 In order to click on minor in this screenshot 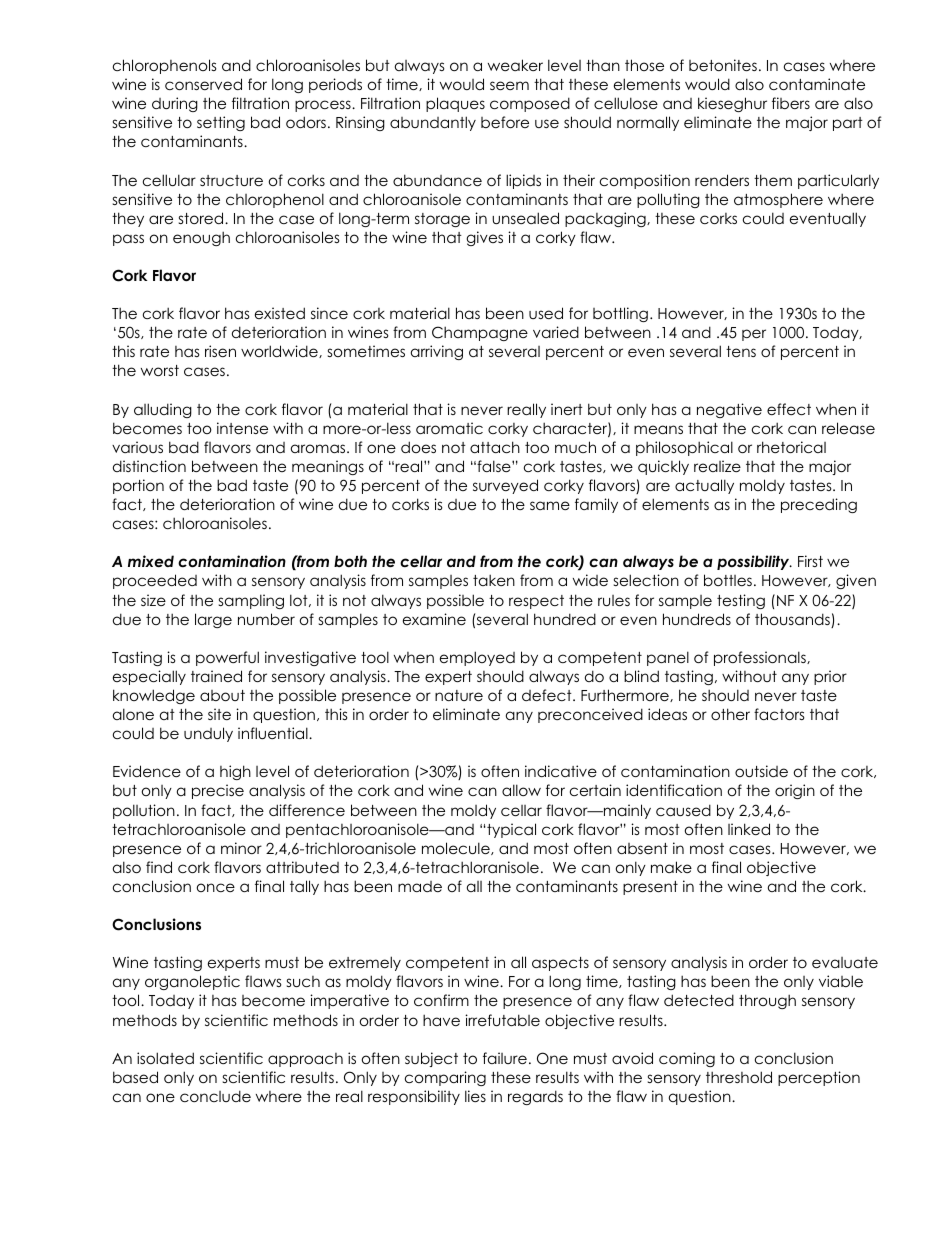, I will do `click(241, 848)`.
